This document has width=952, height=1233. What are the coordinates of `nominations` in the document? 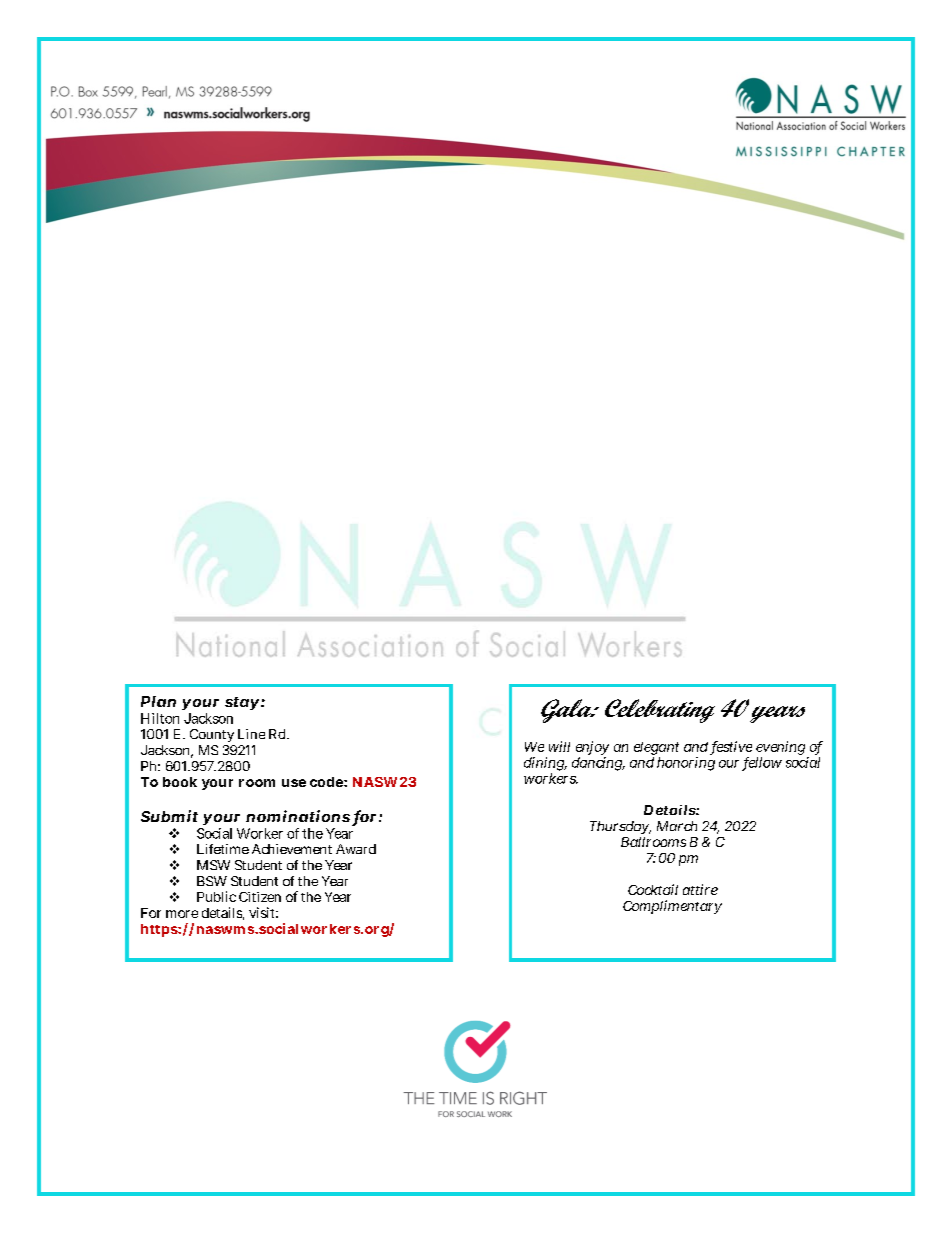 It's located at (298, 816).
